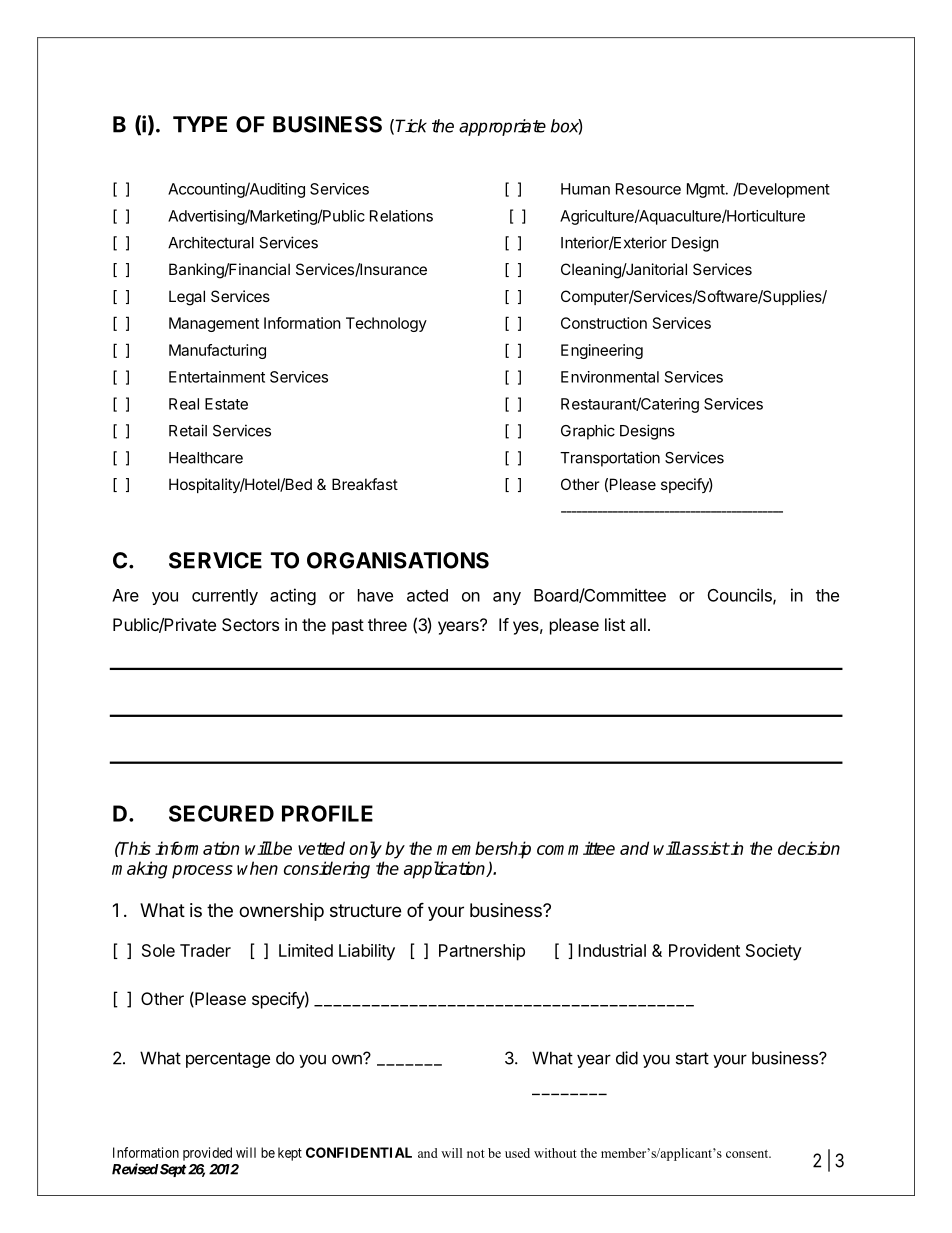 This screenshot has width=952, height=1233. Describe the element at coordinates (704, 950) in the screenshot. I see `Provident` at that location.
